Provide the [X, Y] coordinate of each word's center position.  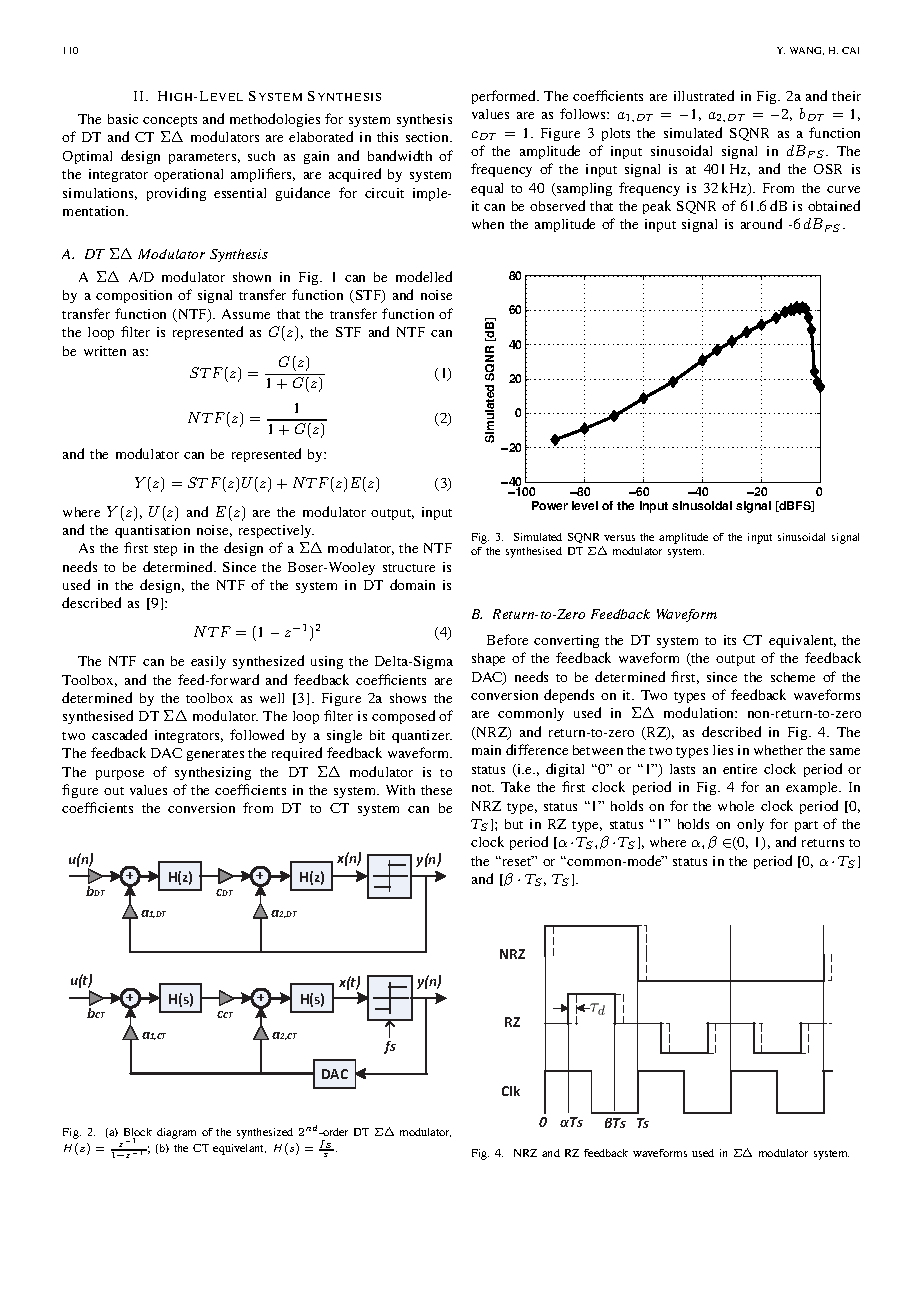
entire [740, 769]
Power [550, 505]
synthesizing [213, 773]
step [165, 550]
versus [619, 538]
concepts [170, 121]
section [428, 137]
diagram [176, 1133]
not [483, 788]
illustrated [704, 95]
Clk [511, 1091]
